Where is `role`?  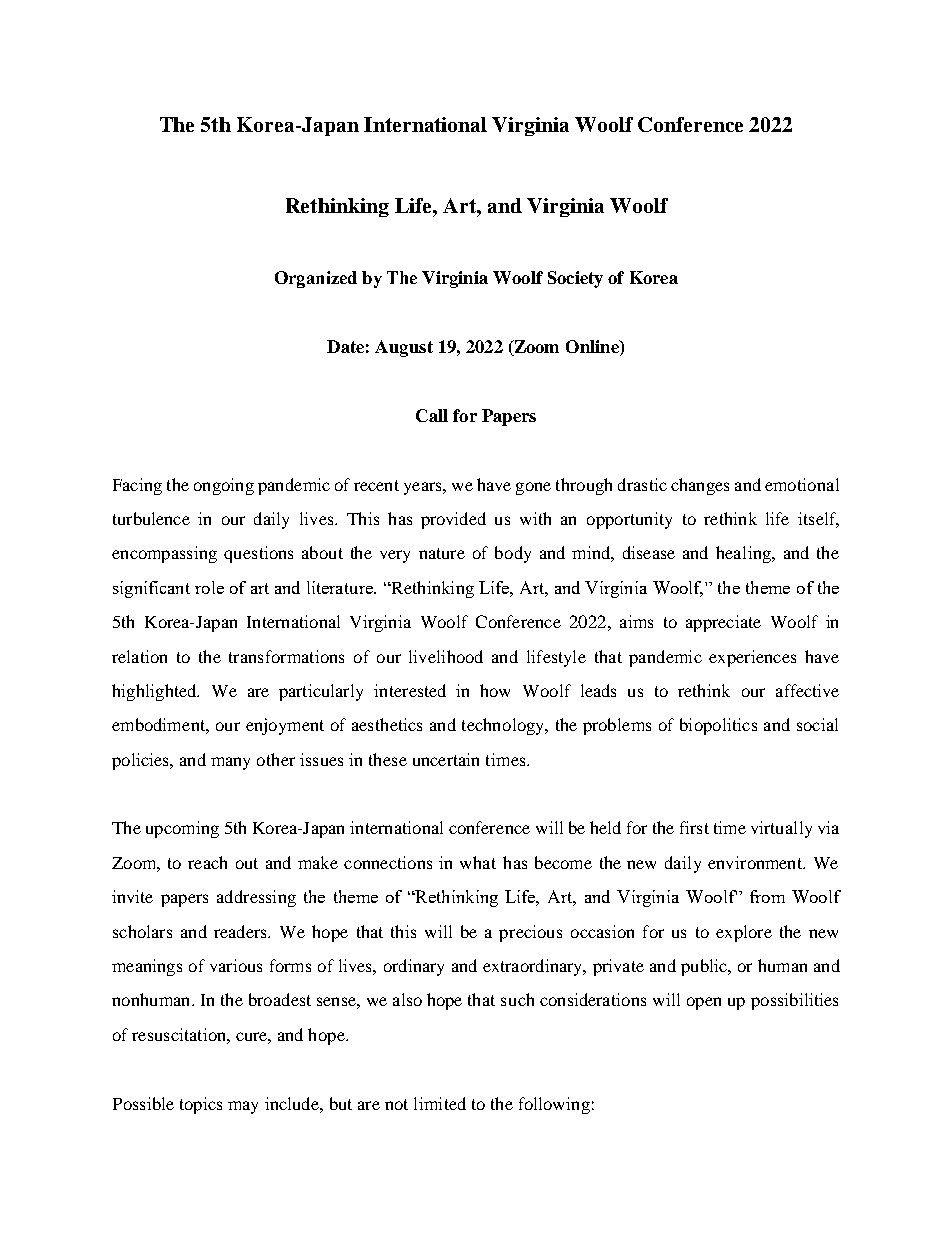
role is located at coordinates (209, 587).
